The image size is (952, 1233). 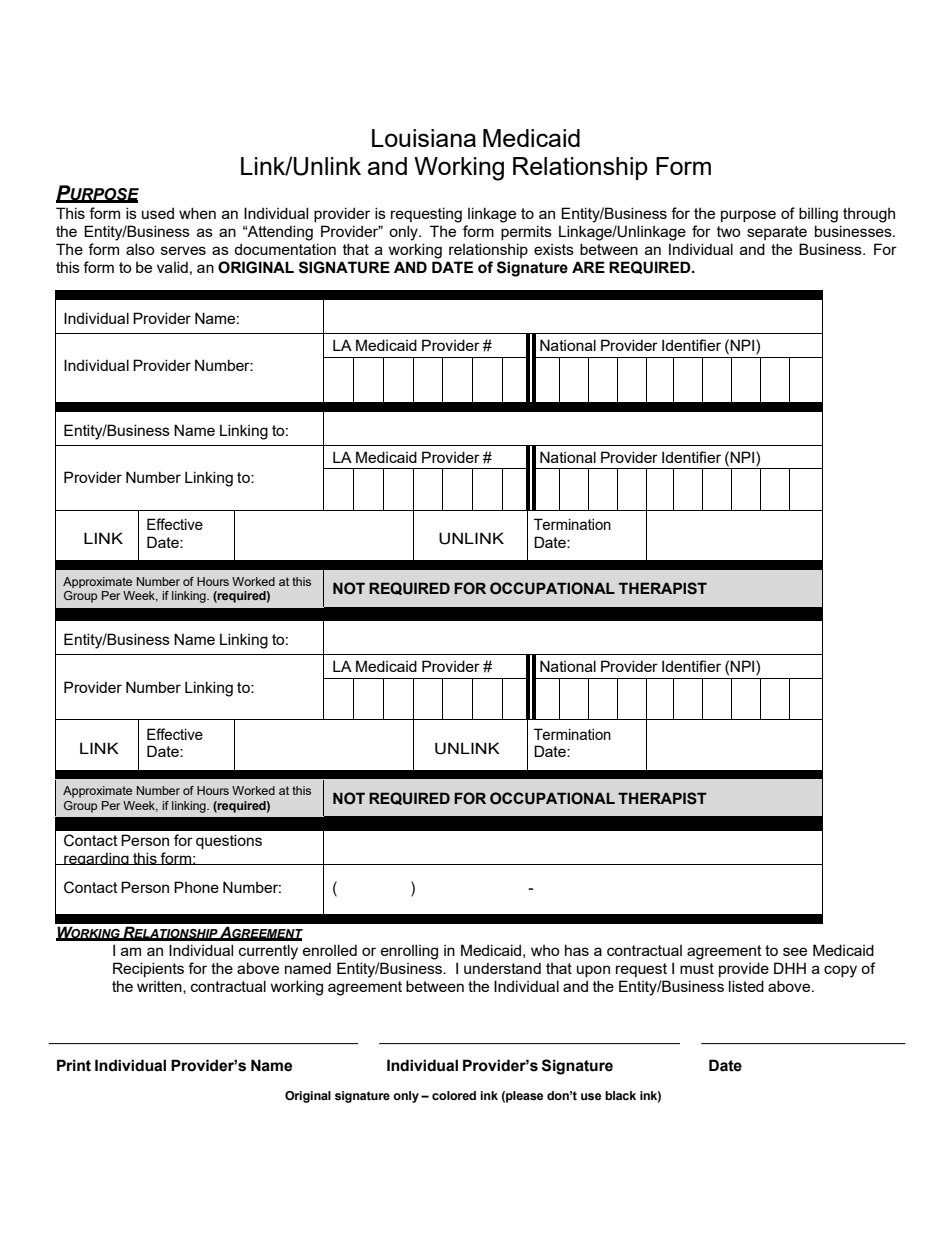 What do you see at coordinates (74, 1065) in the screenshot?
I see `Print` at bounding box center [74, 1065].
